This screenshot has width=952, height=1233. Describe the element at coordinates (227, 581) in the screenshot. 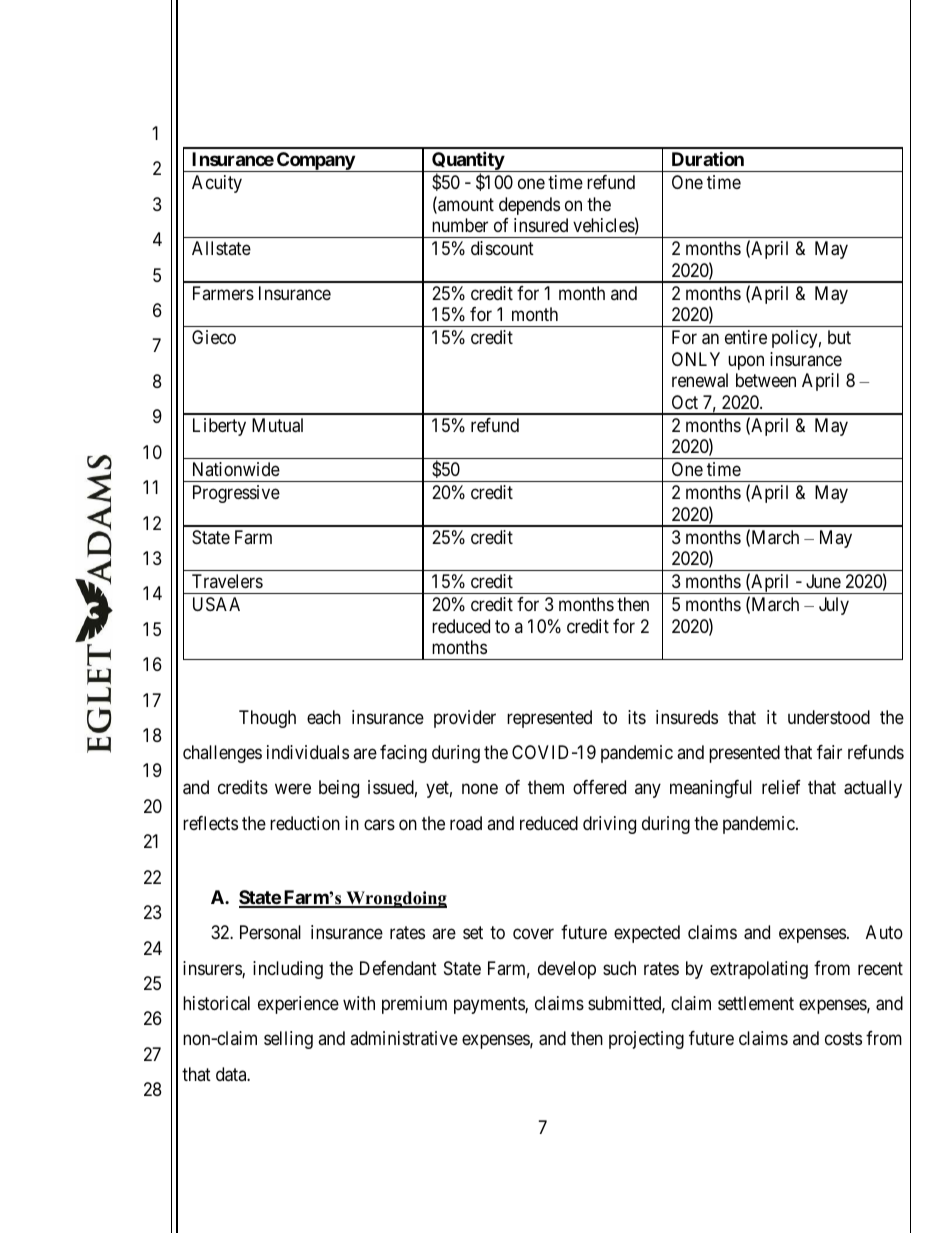

I see `Travelers` at that location.
